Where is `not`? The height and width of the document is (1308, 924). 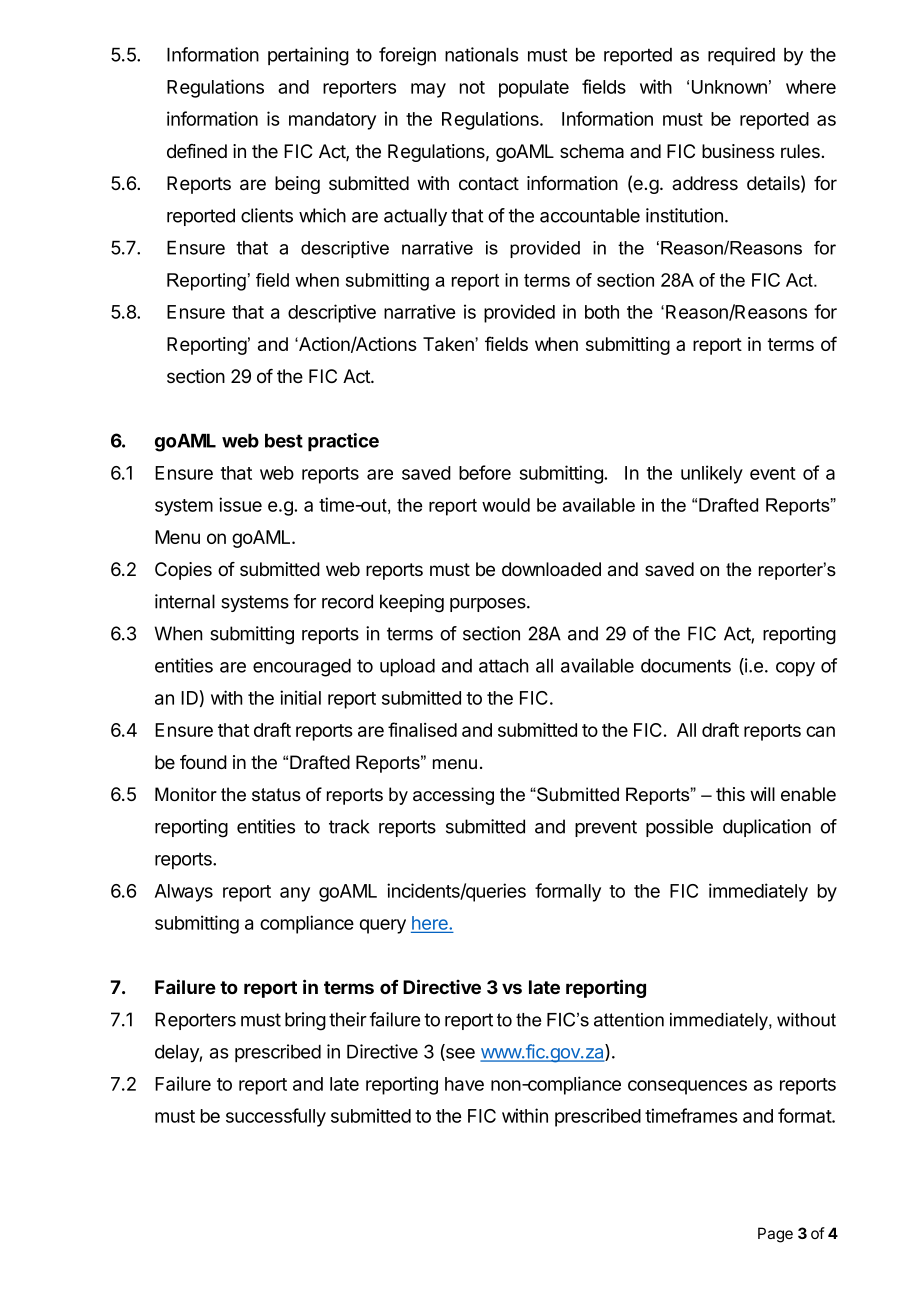
not is located at coordinates (472, 87).
